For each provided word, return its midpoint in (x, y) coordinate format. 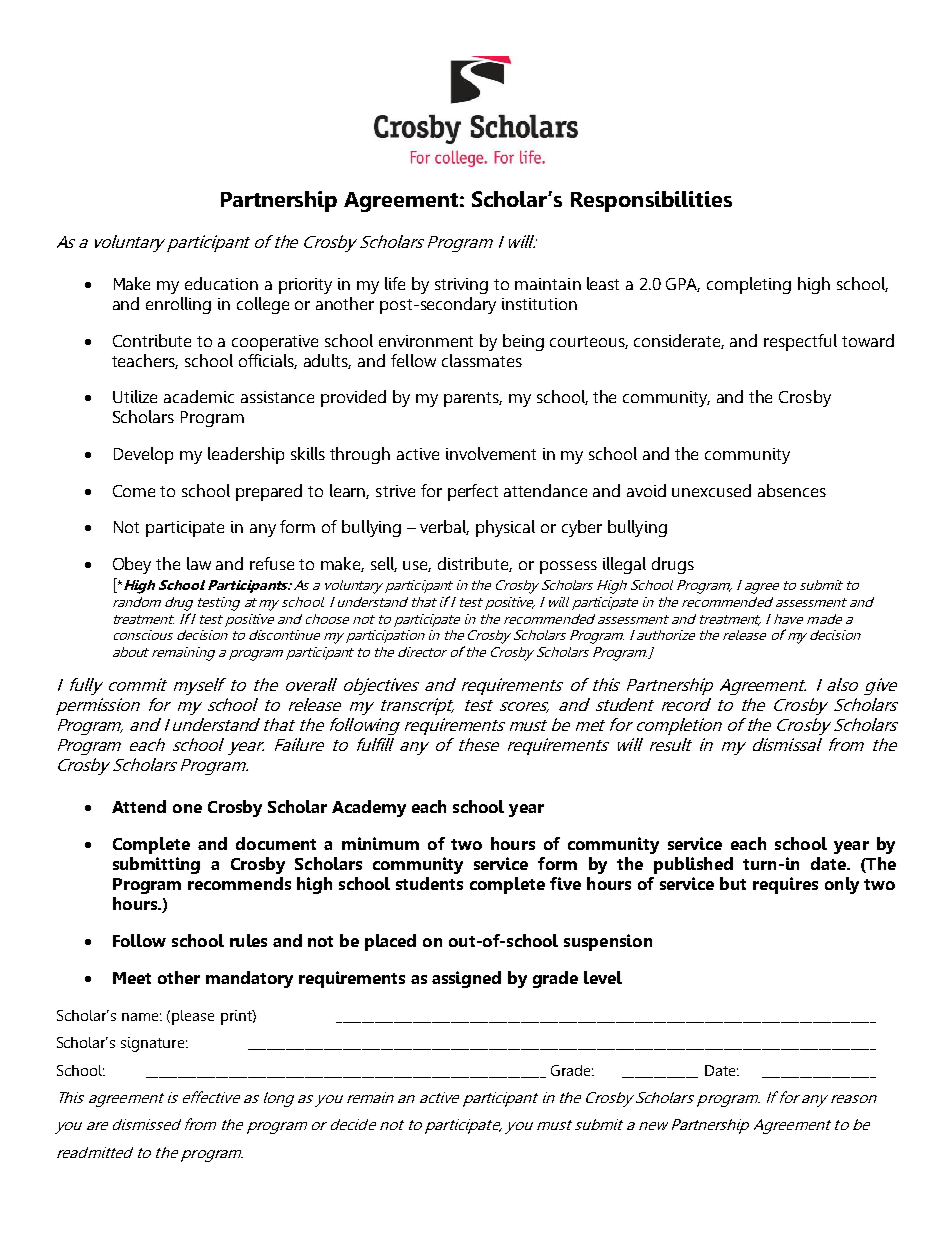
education (221, 283)
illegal (624, 565)
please (193, 1017)
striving (461, 286)
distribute (475, 564)
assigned (466, 979)
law (199, 563)
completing (749, 285)
